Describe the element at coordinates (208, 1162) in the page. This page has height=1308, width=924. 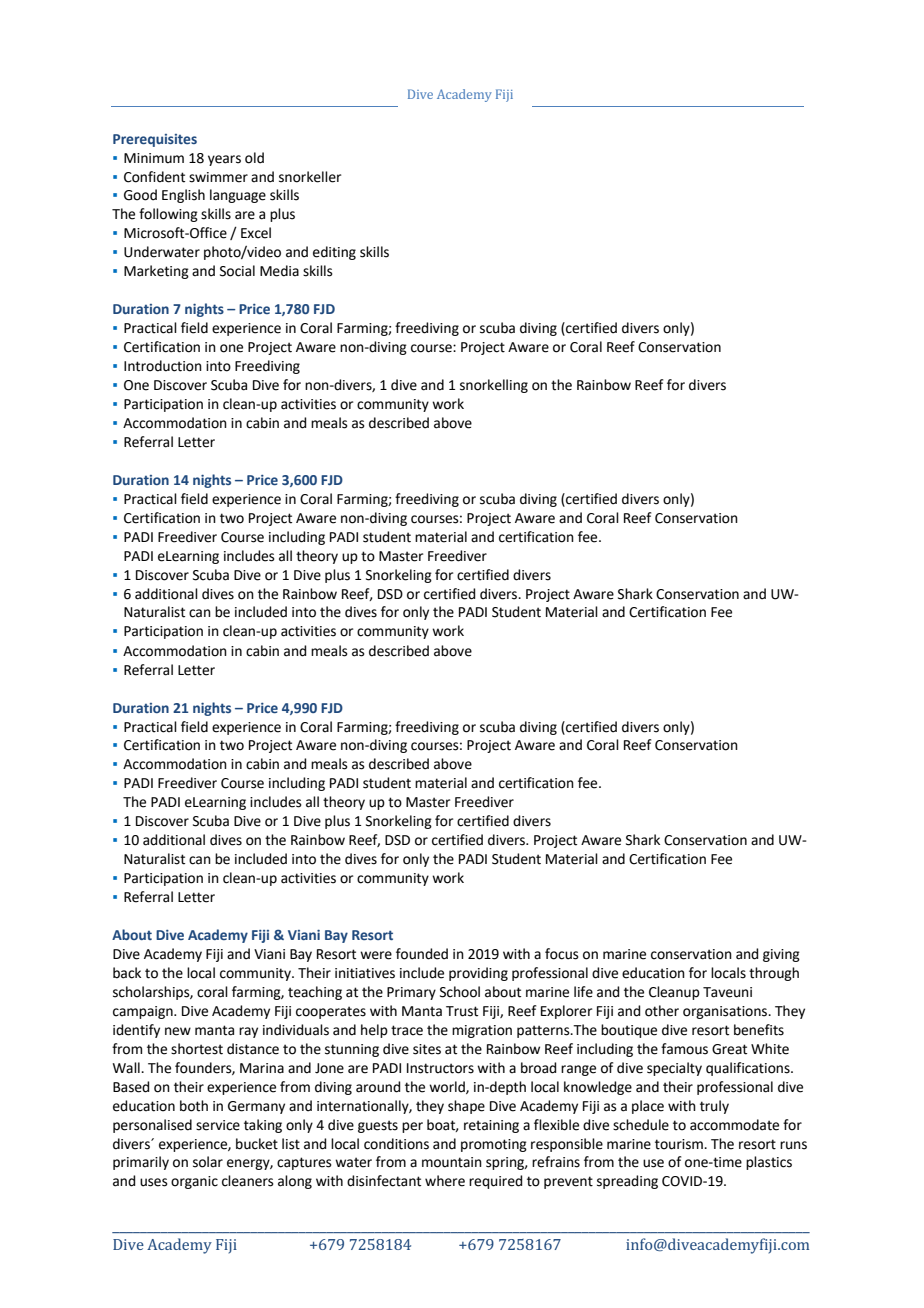
I see `solar` at that location.
